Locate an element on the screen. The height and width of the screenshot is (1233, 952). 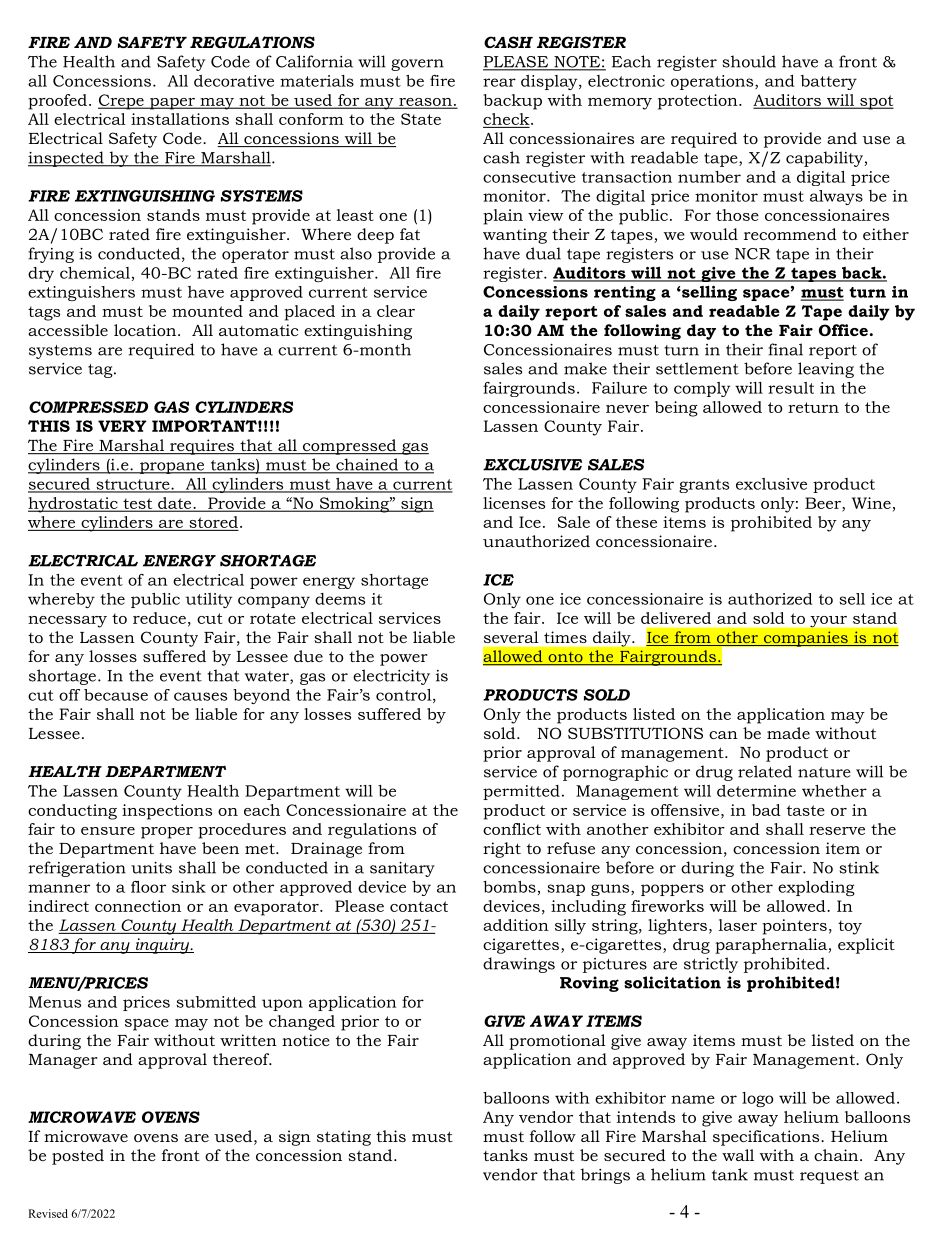
your is located at coordinates (828, 622).
